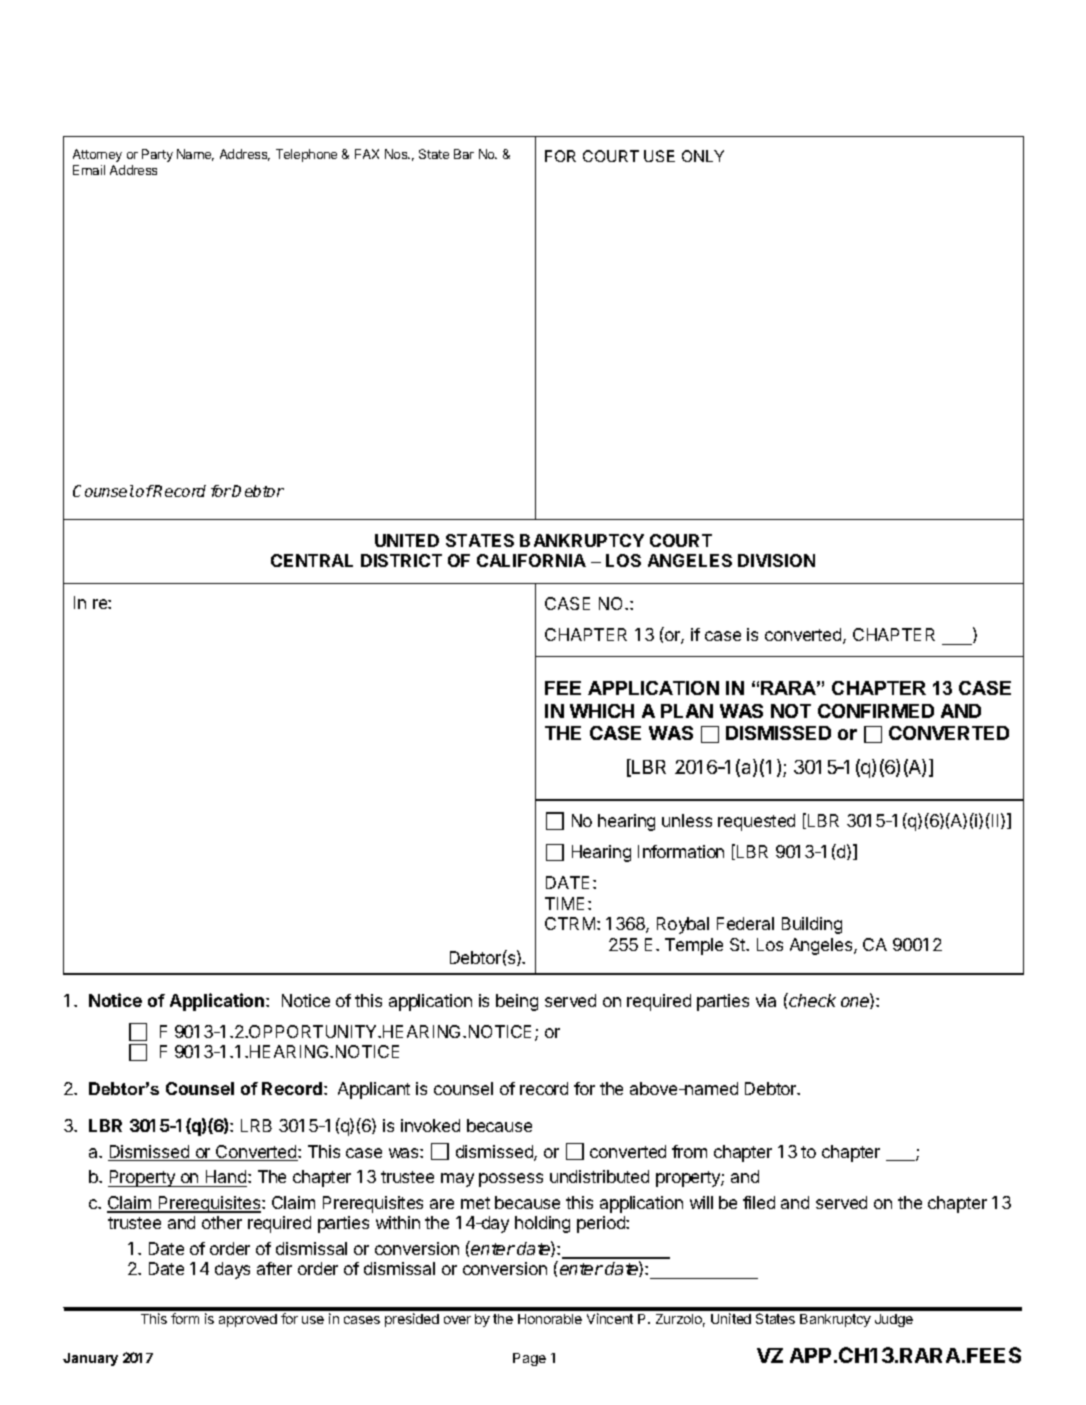 The width and height of the page is (1086, 1405). Describe the element at coordinates (894, 1320) in the page. I see `Judge` at that location.
